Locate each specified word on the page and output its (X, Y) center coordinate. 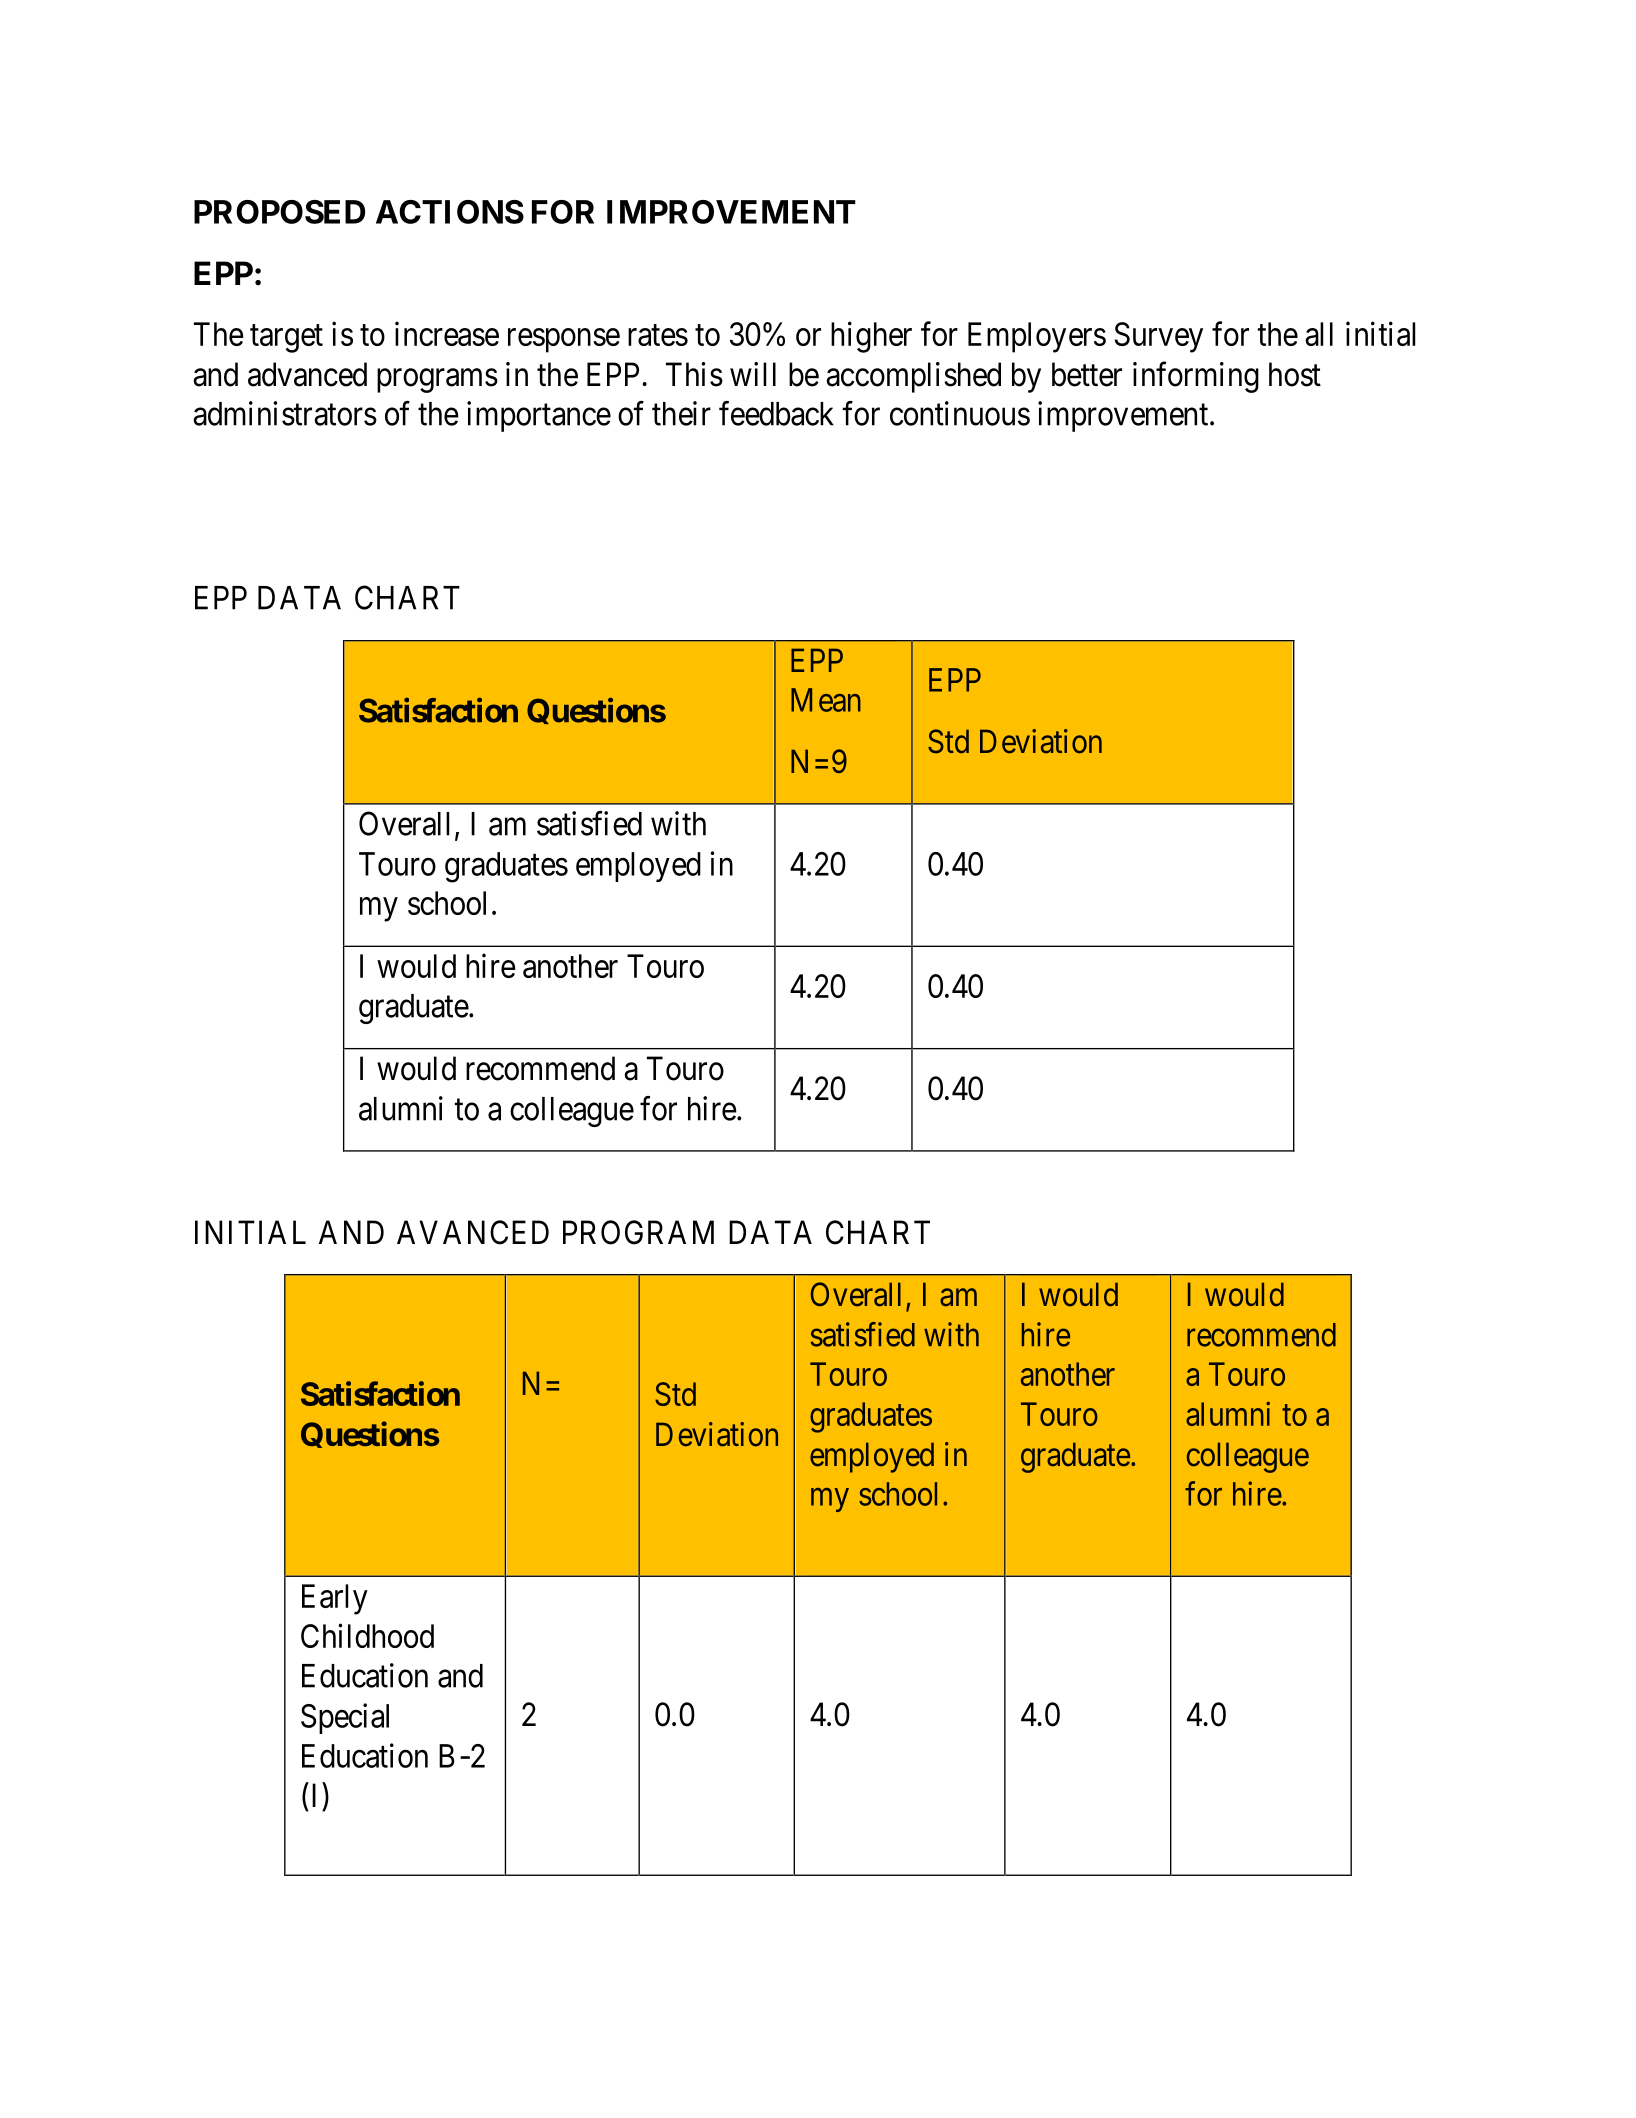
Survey (1159, 337)
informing (1196, 377)
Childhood (367, 1635)
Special (345, 1718)
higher (871, 337)
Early (335, 1599)
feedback (776, 413)
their (681, 413)
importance (539, 416)
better (1087, 374)
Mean (826, 700)
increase (447, 333)
